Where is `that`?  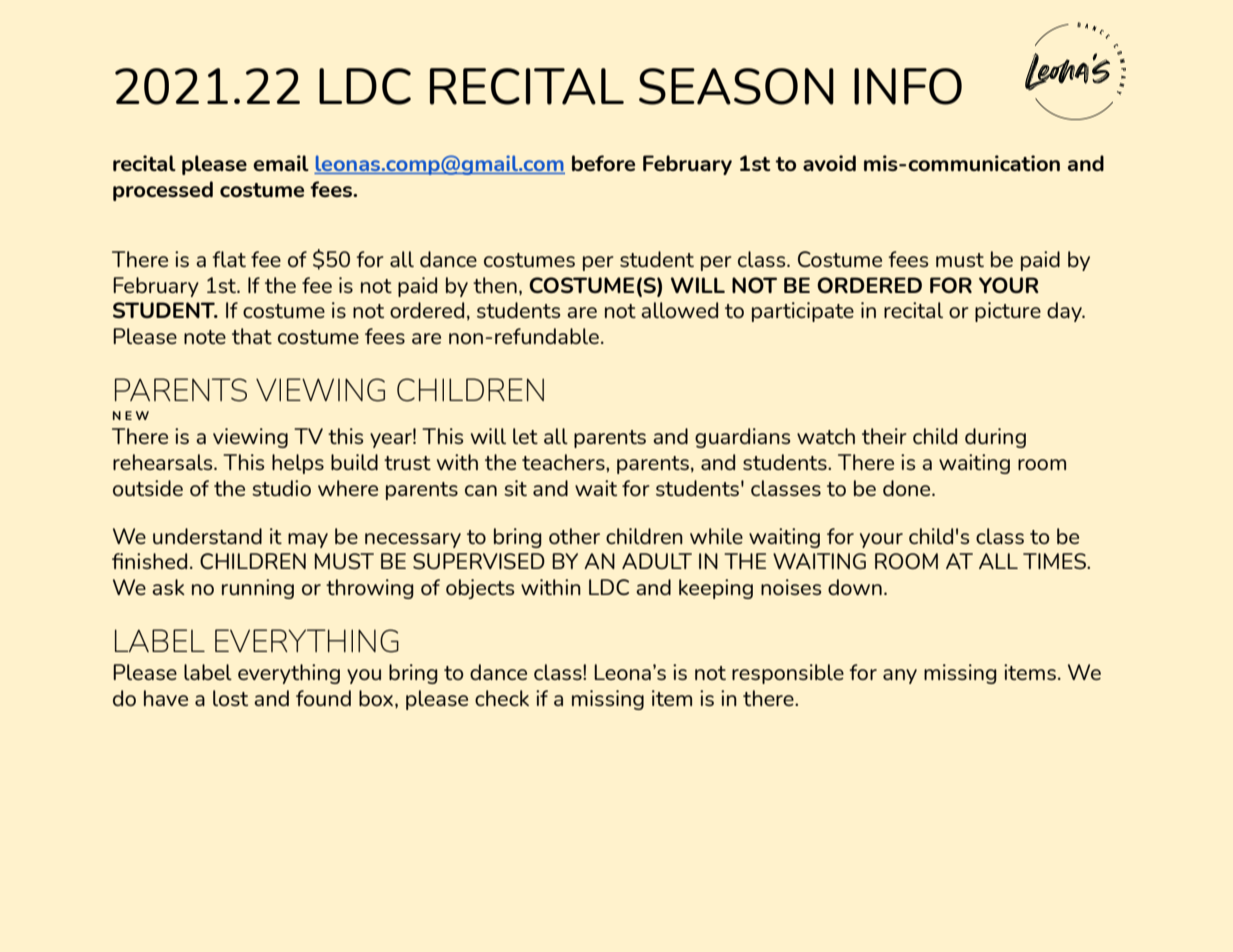 that is located at coordinates (252, 336).
